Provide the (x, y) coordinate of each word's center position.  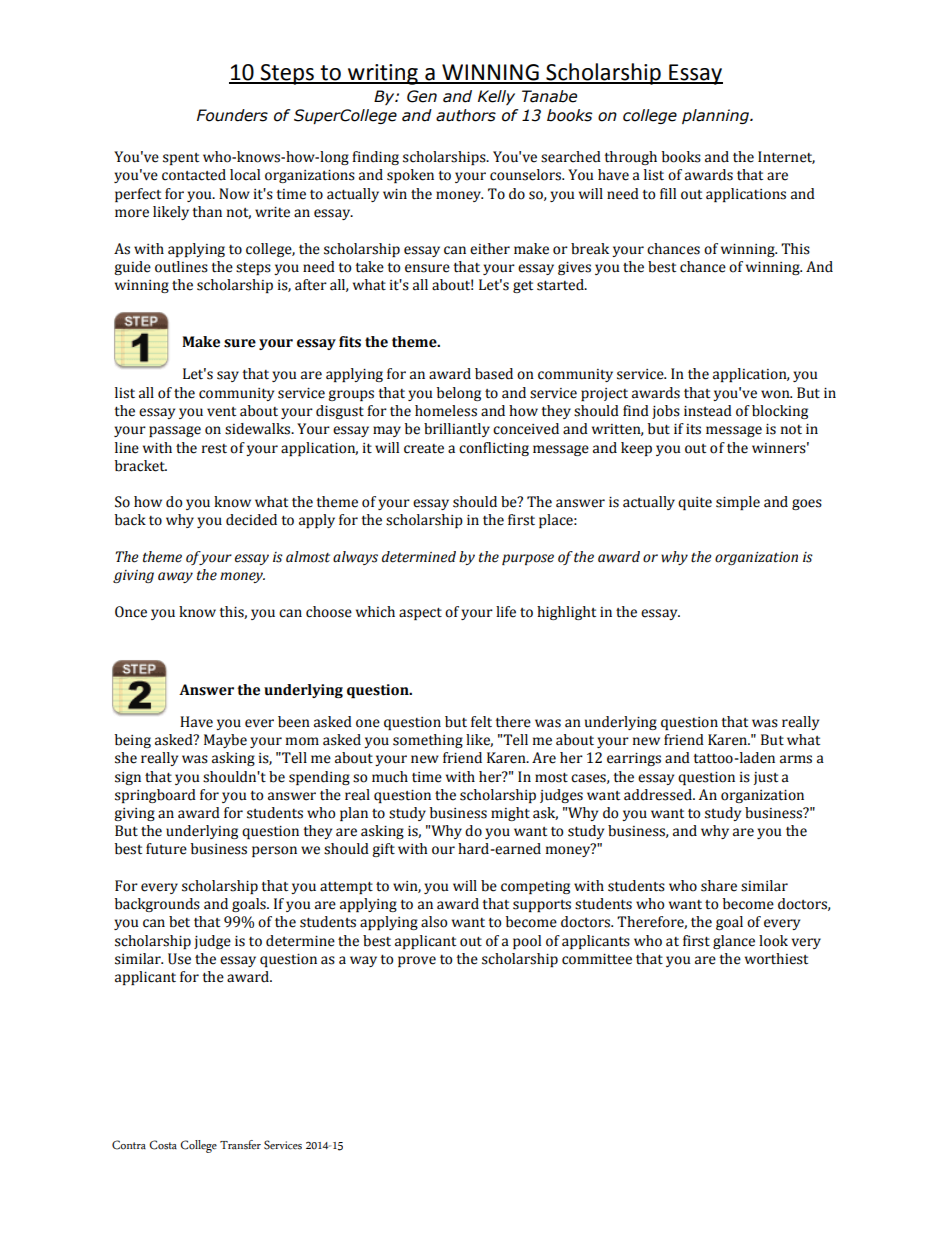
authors (466, 115)
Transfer (240, 1145)
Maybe (225, 741)
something (428, 741)
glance (734, 942)
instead (708, 411)
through (630, 158)
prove (417, 961)
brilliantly (457, 430)
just (766, 778)
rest (214, 449)
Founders (232, 115)
